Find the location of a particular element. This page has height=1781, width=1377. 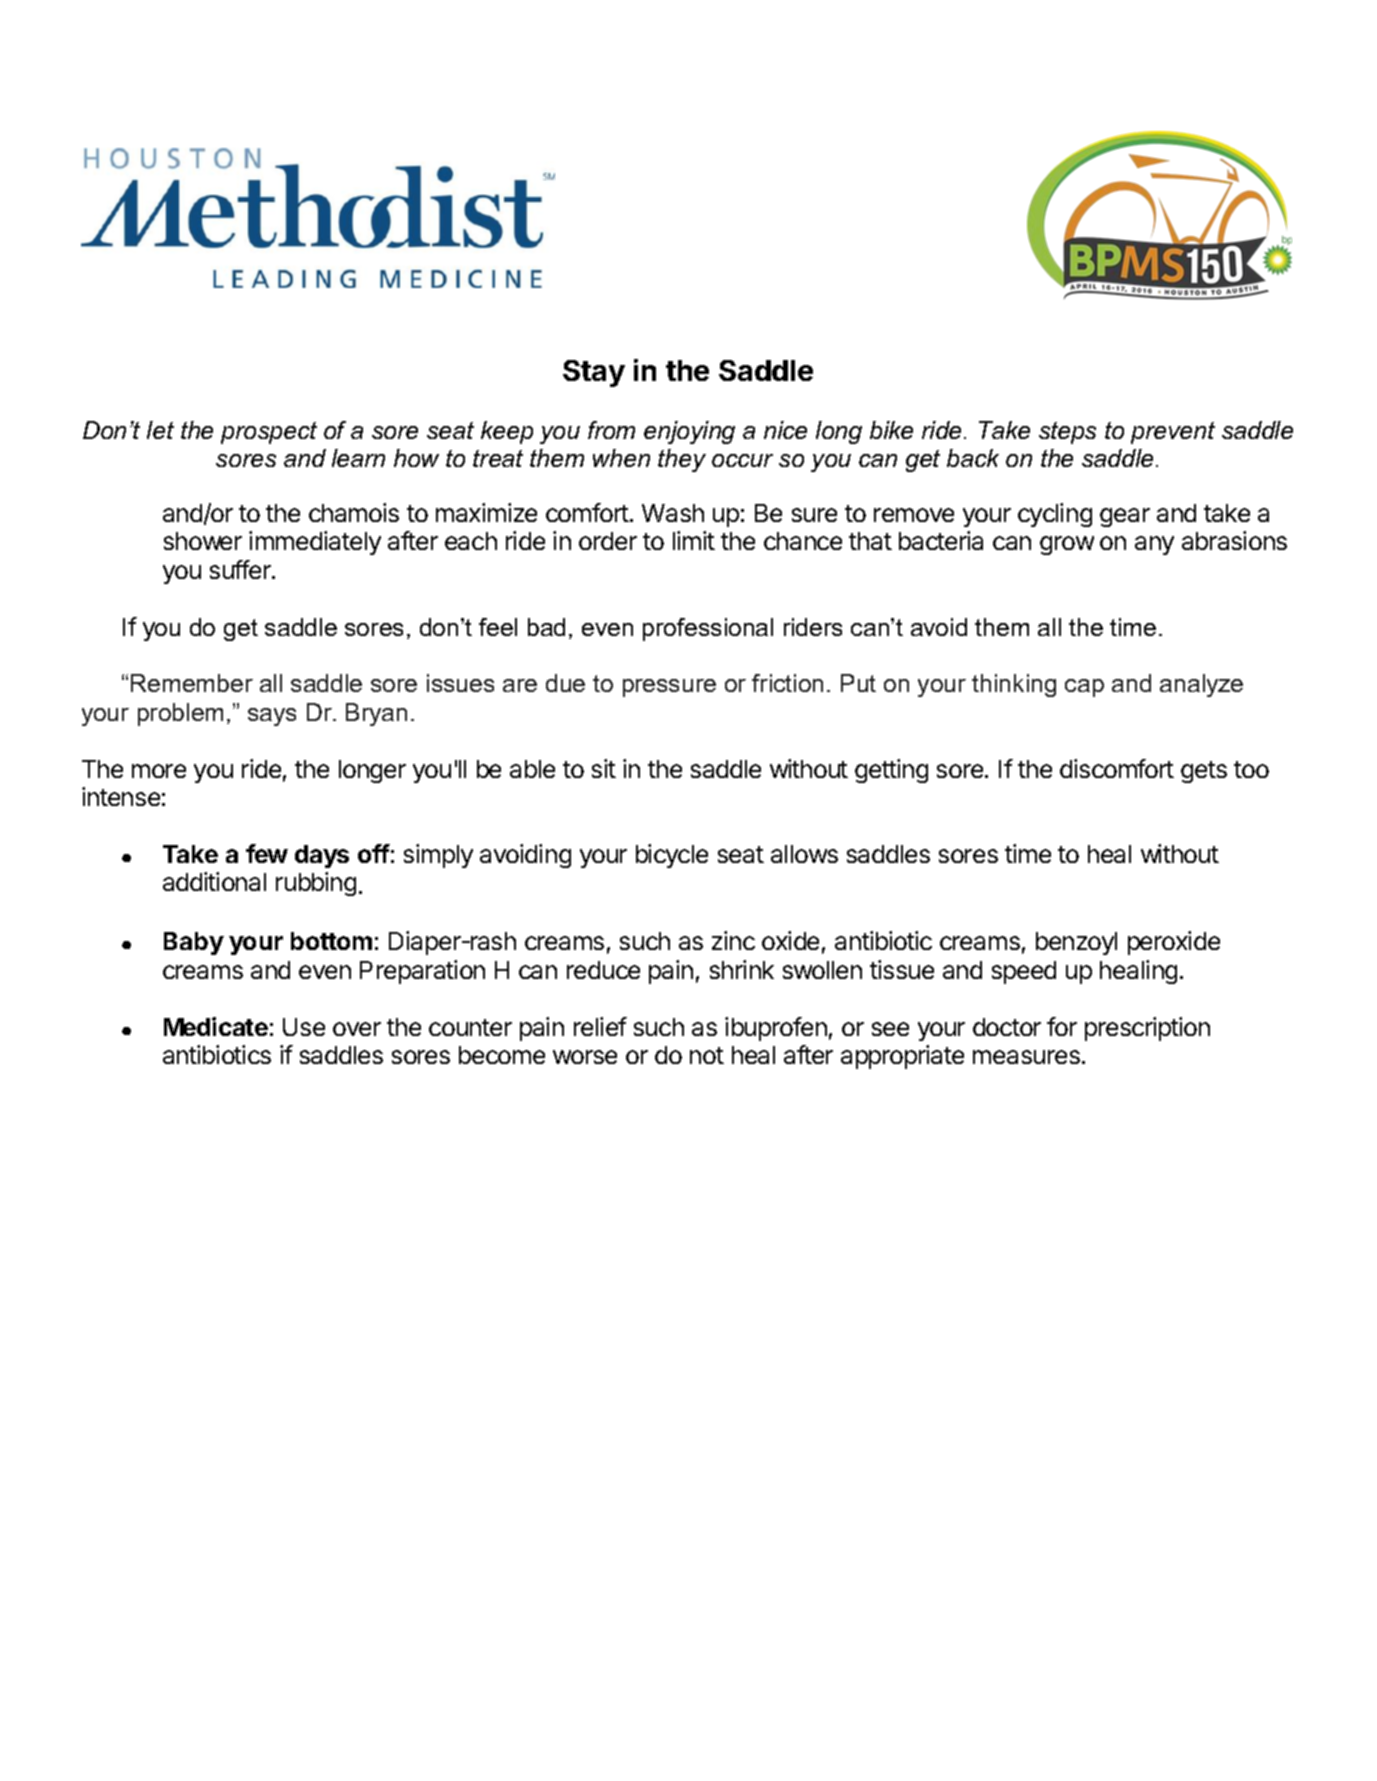

Medicate is located at coordinates (216, 1026).
